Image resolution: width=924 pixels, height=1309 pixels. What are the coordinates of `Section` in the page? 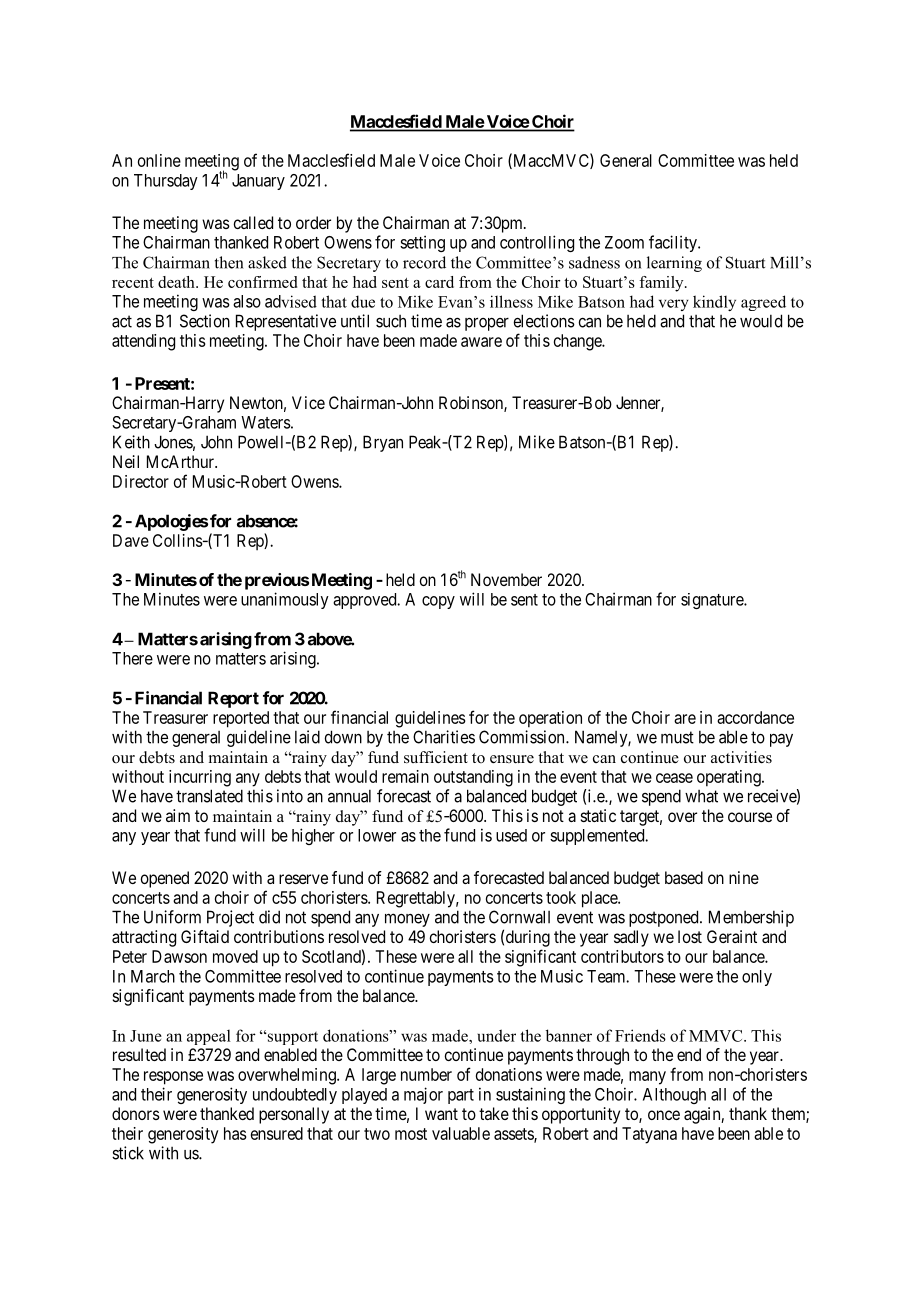 It's located at (205, 321).
